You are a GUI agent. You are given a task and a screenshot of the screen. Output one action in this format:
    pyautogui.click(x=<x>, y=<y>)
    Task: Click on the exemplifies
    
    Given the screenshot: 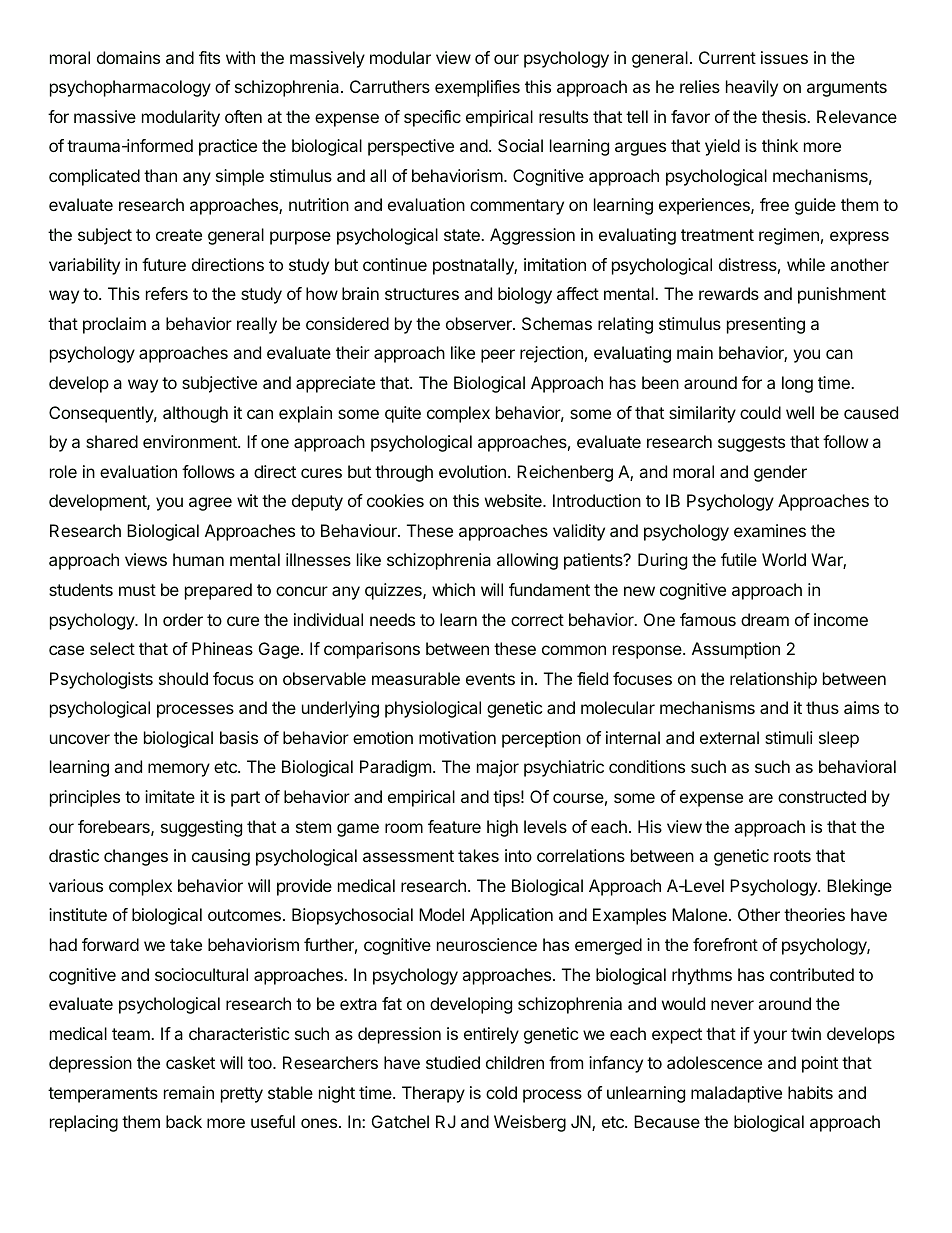 What is the action you would take?
    pyautogui.click(x=477, y=88)
